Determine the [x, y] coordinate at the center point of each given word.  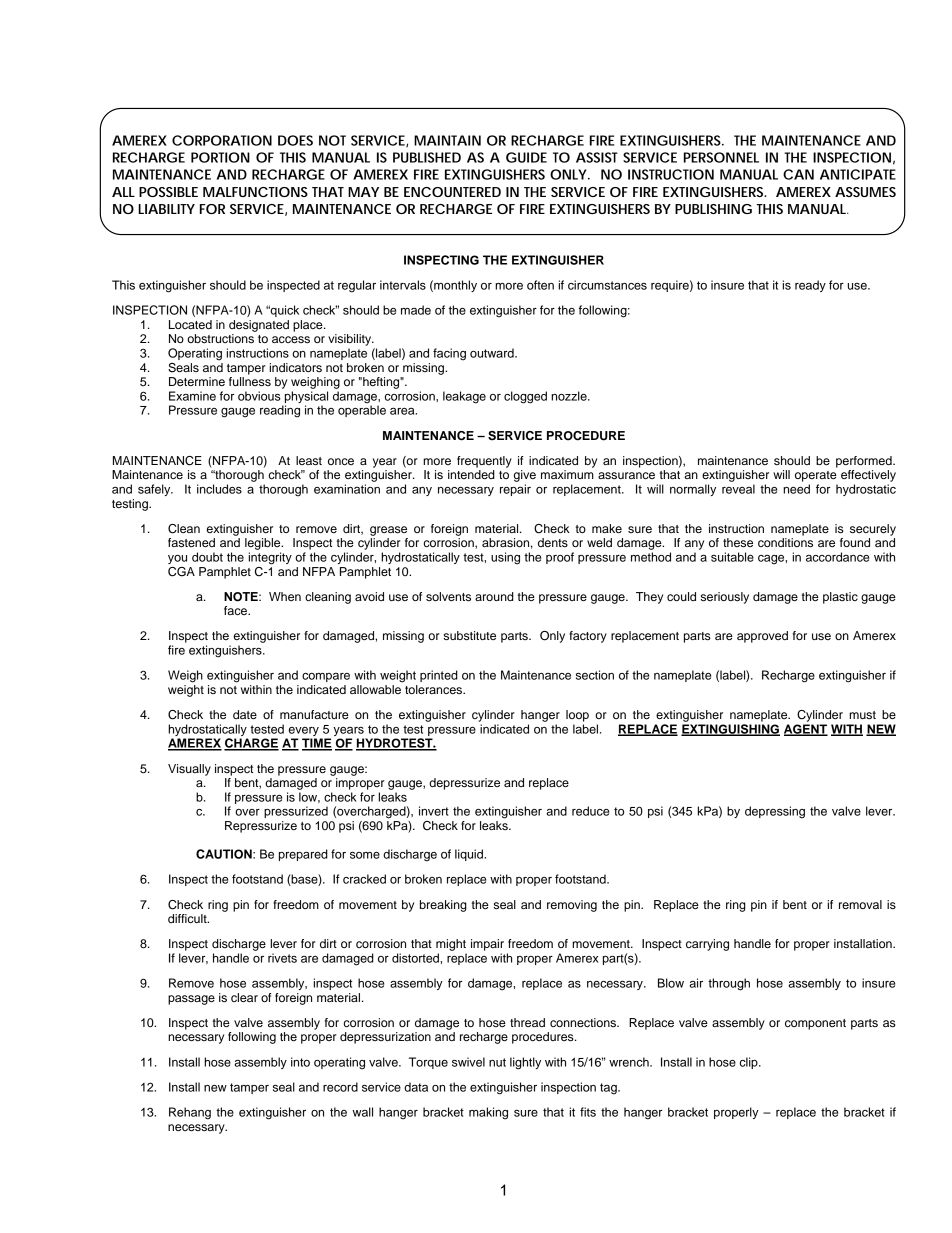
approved [762, 637]
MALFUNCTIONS [255, 192]
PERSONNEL [721, 157]
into [300, 1062]
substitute [470, 635]
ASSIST [597, 157]
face [236, 610]
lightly [525, 1063]
